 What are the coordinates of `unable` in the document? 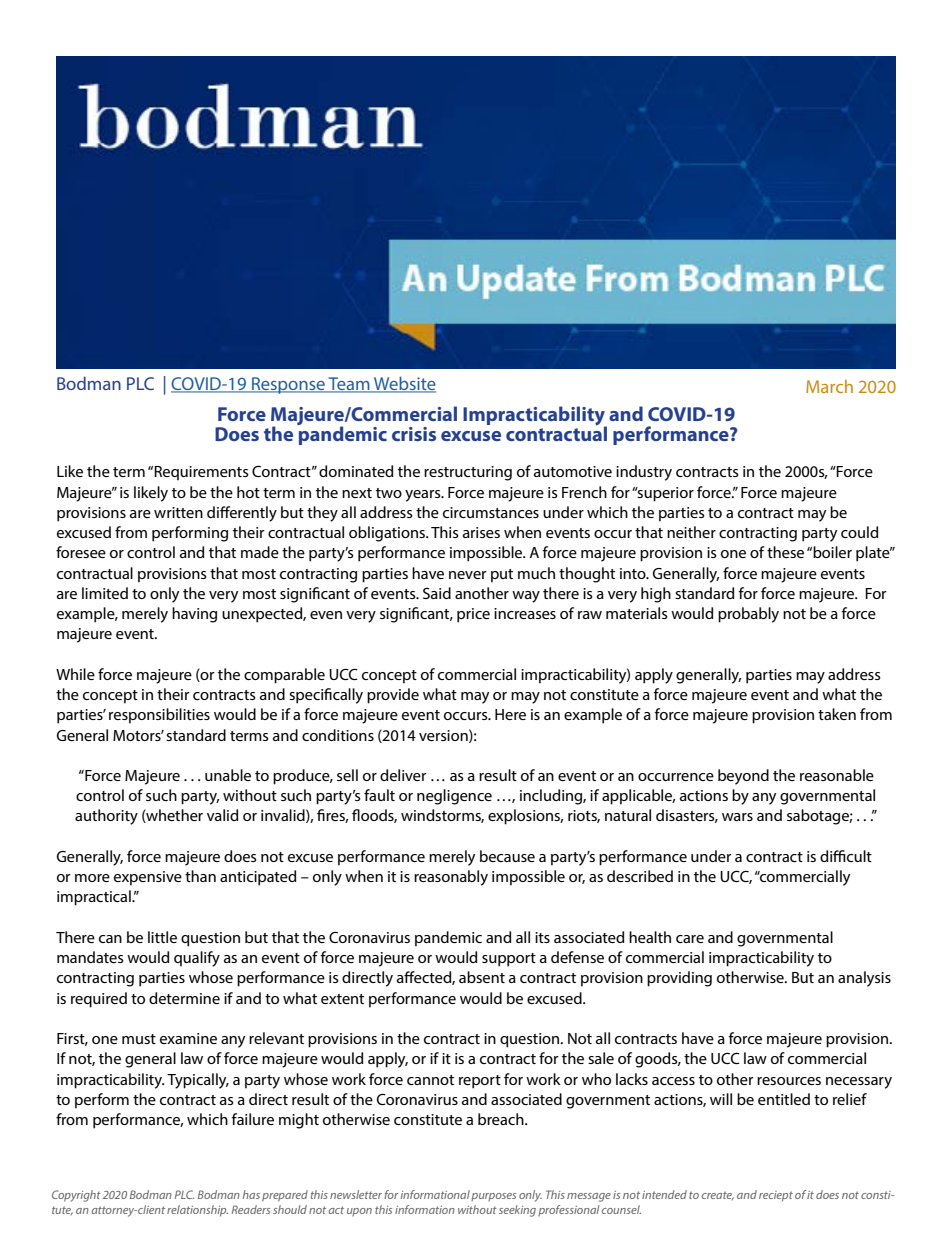 It's located at (228, 775).
